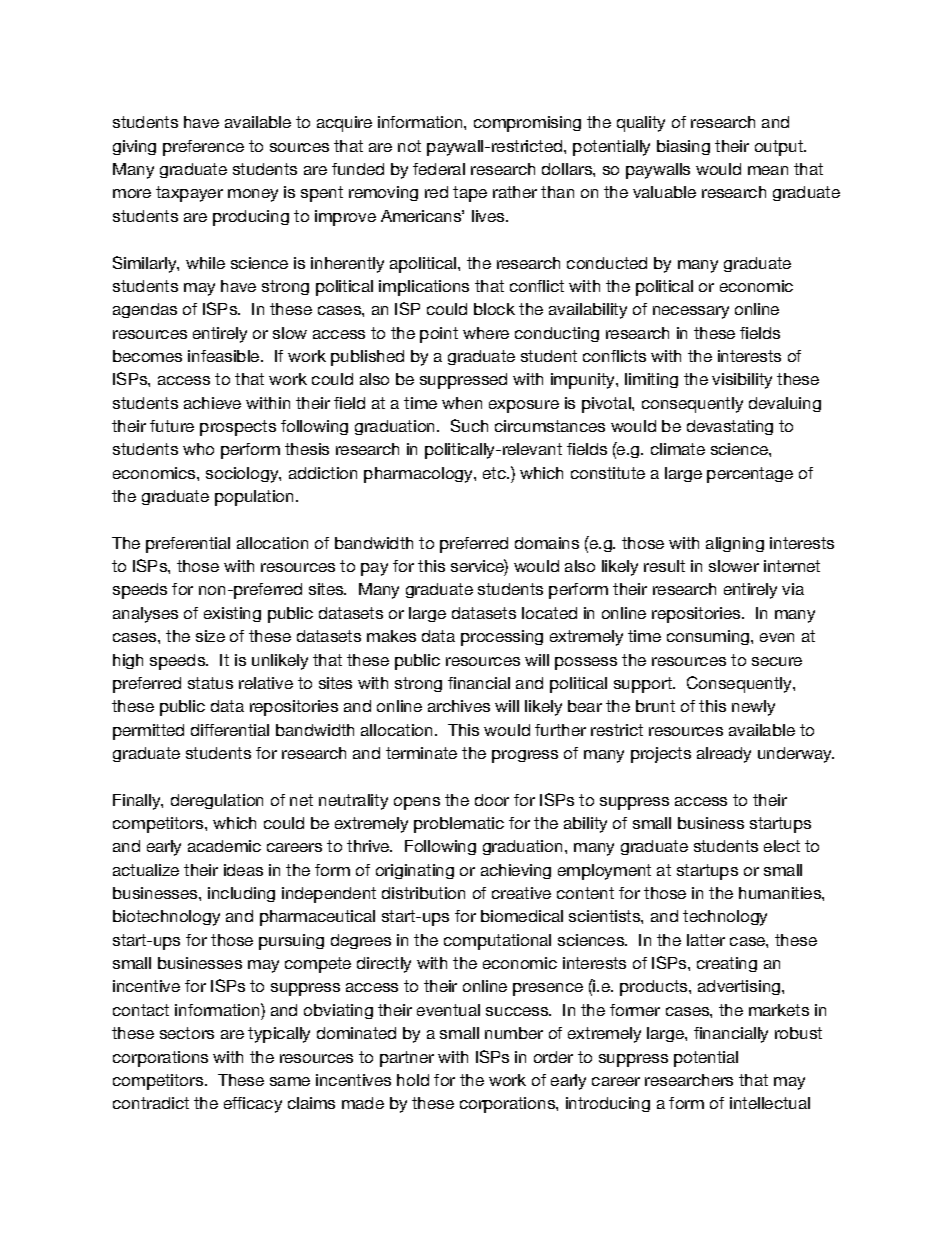  Describe the element at coordinates (782, 846) in the screenshot. I see `elect` at that location.
